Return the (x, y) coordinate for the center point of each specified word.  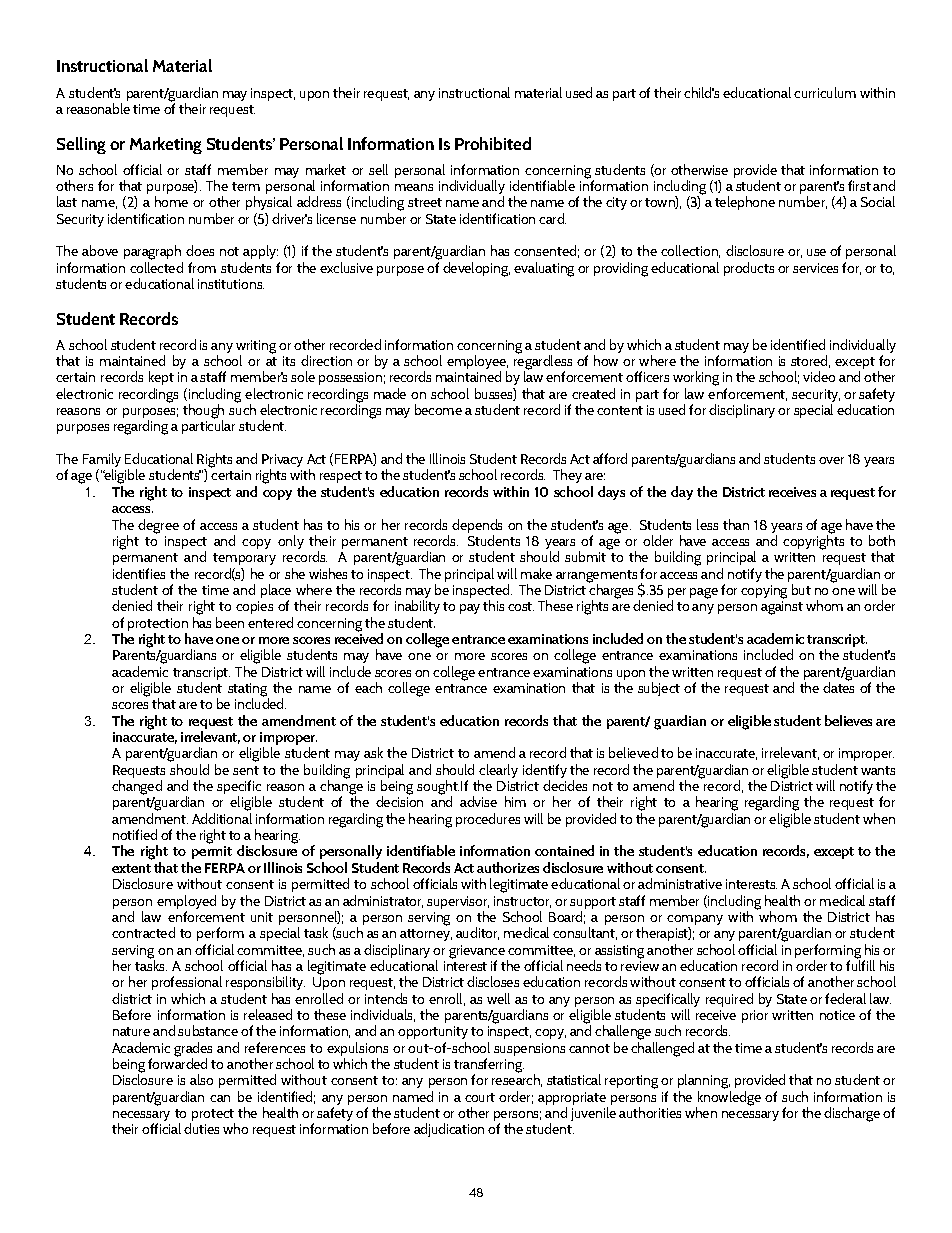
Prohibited (493, 143)
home (171, 201)
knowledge (728, 1099)
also (201, 1079)
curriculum (825, 92)
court (480, 1097)
